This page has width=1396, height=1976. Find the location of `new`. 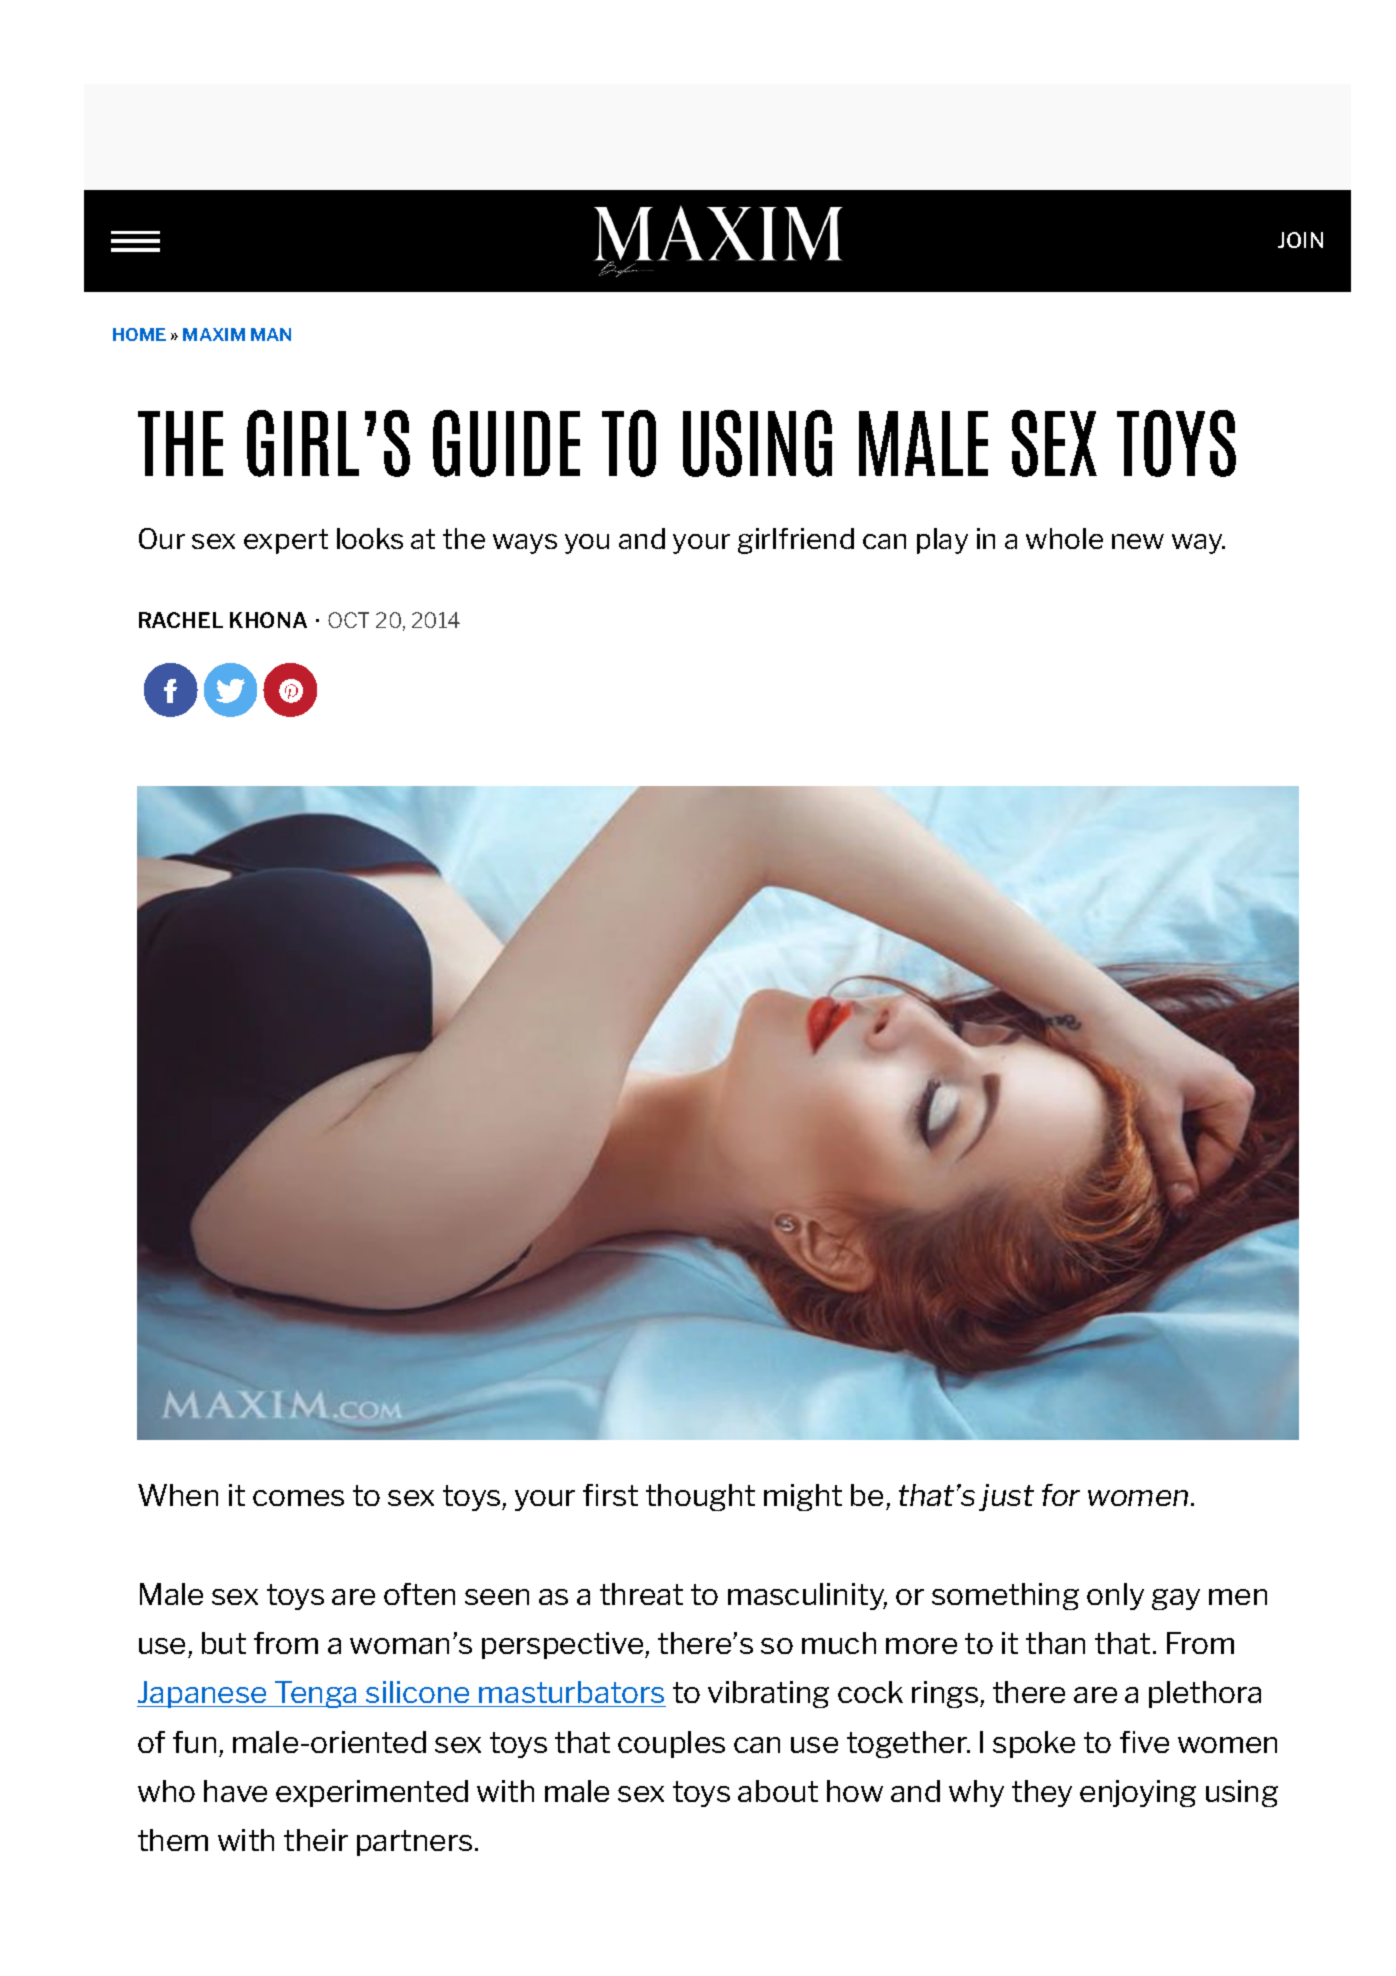

new is located at coordinates (1138, 541).
